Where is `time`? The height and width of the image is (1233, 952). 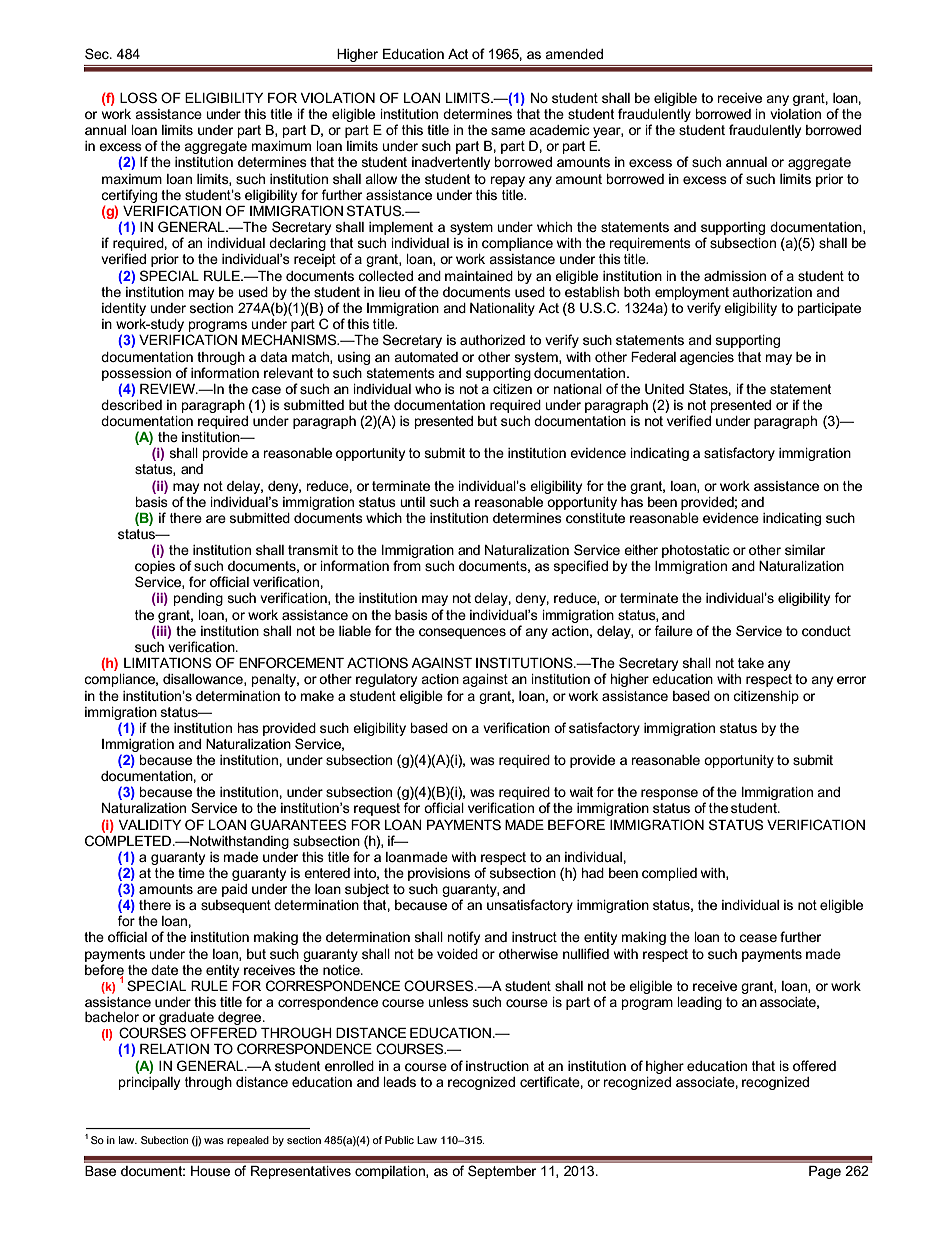
time is located at coordinates (191, 873).
